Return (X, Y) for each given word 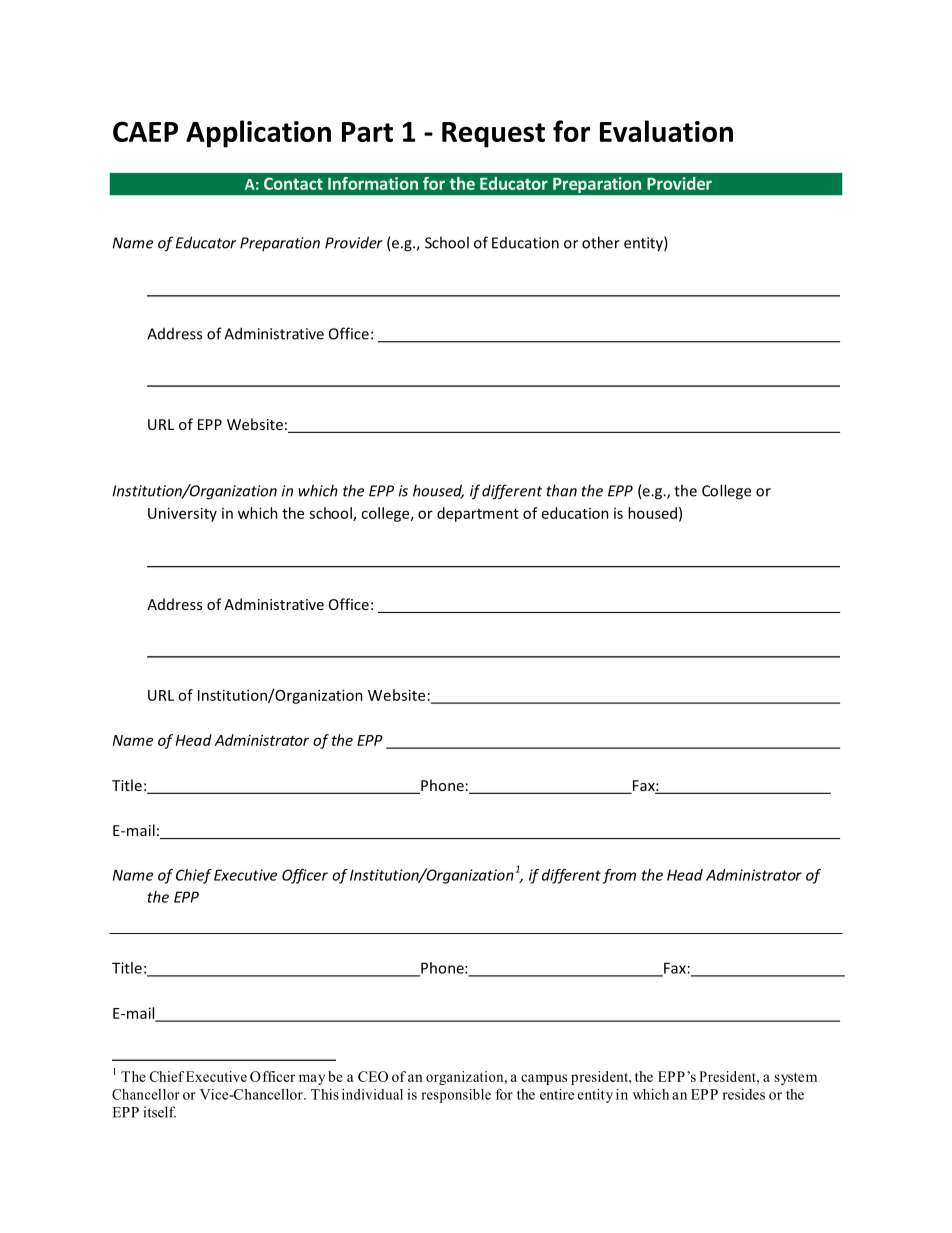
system (795, 1079)
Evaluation (666, 131)
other (601, 242)
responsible (456, 1096)
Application (258, 134)
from (619, 876)
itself (160, 1112)
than (562, 490)
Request (493, 135)
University (182, 514)
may (312, 1079)
